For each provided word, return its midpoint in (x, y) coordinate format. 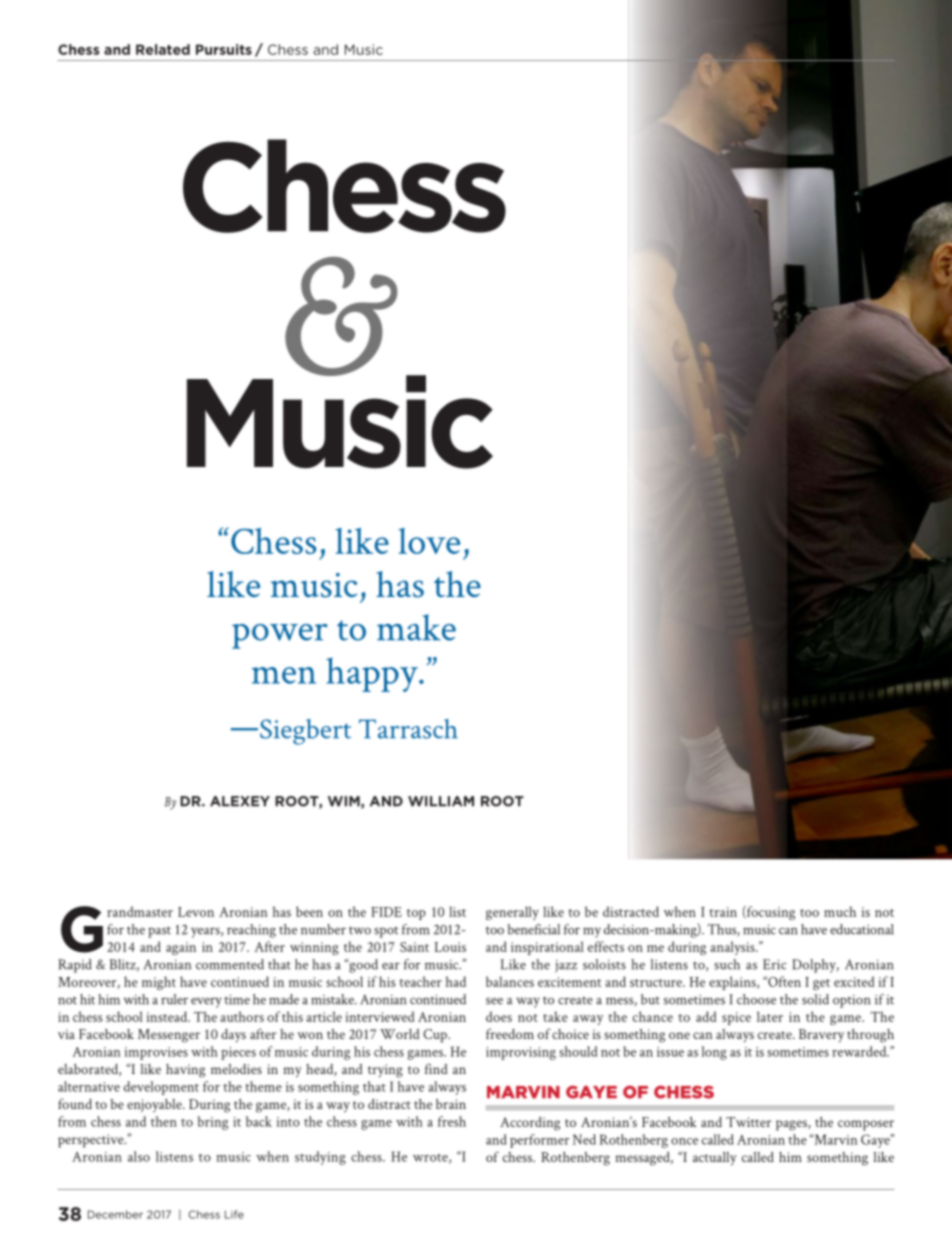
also (139, 1156)
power (280, 636)
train (723, 912)
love (429, 541)
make (416, 627)
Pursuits (224, 49)
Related (163, 49)
